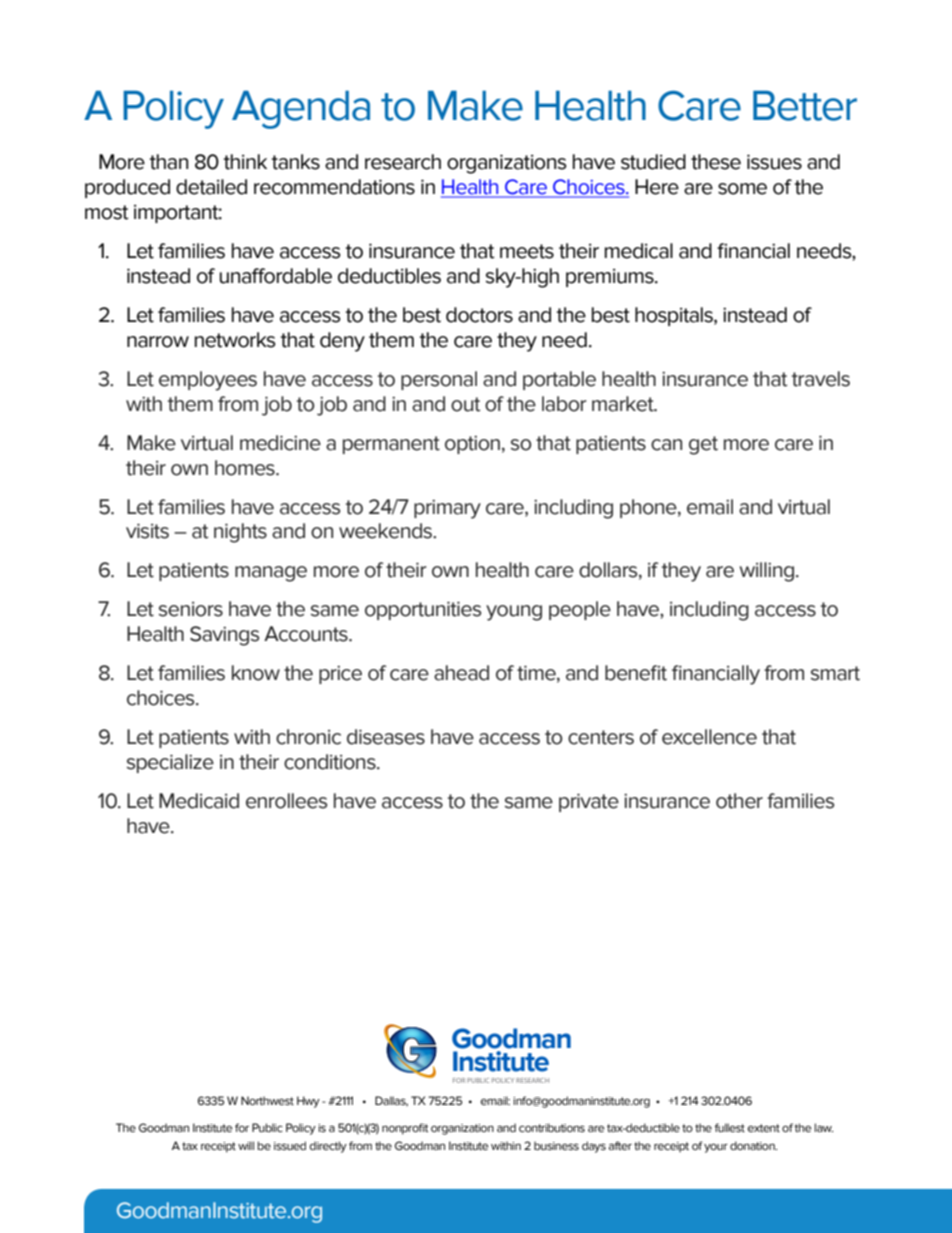 Image resolution: width=952 pixels, height=1233 pixels. Describe the element at coordinates (267, 1100) in the image. I see `Northwest` at that location.
